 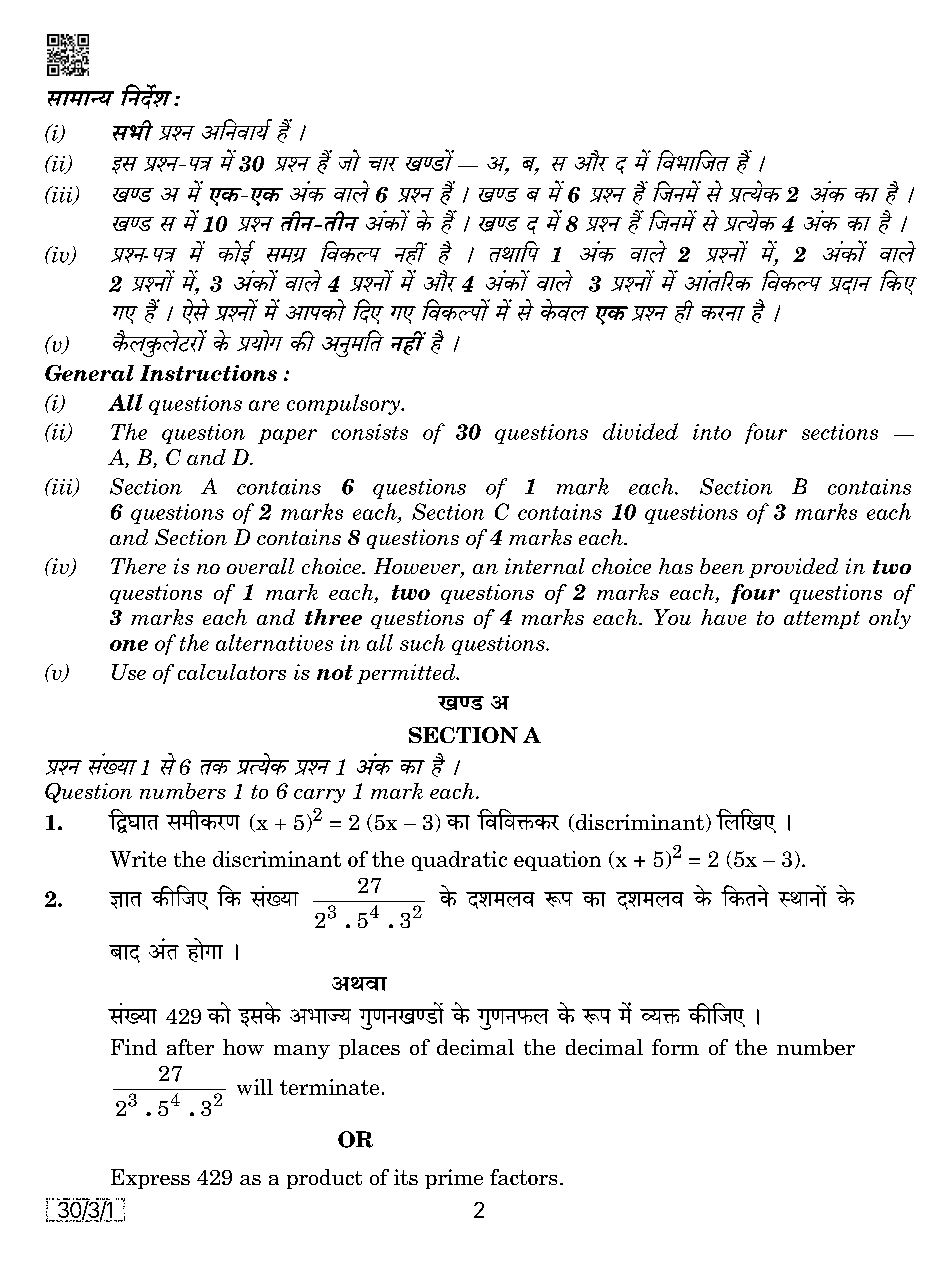 I want to click on such, so click(x=422, y=642).
